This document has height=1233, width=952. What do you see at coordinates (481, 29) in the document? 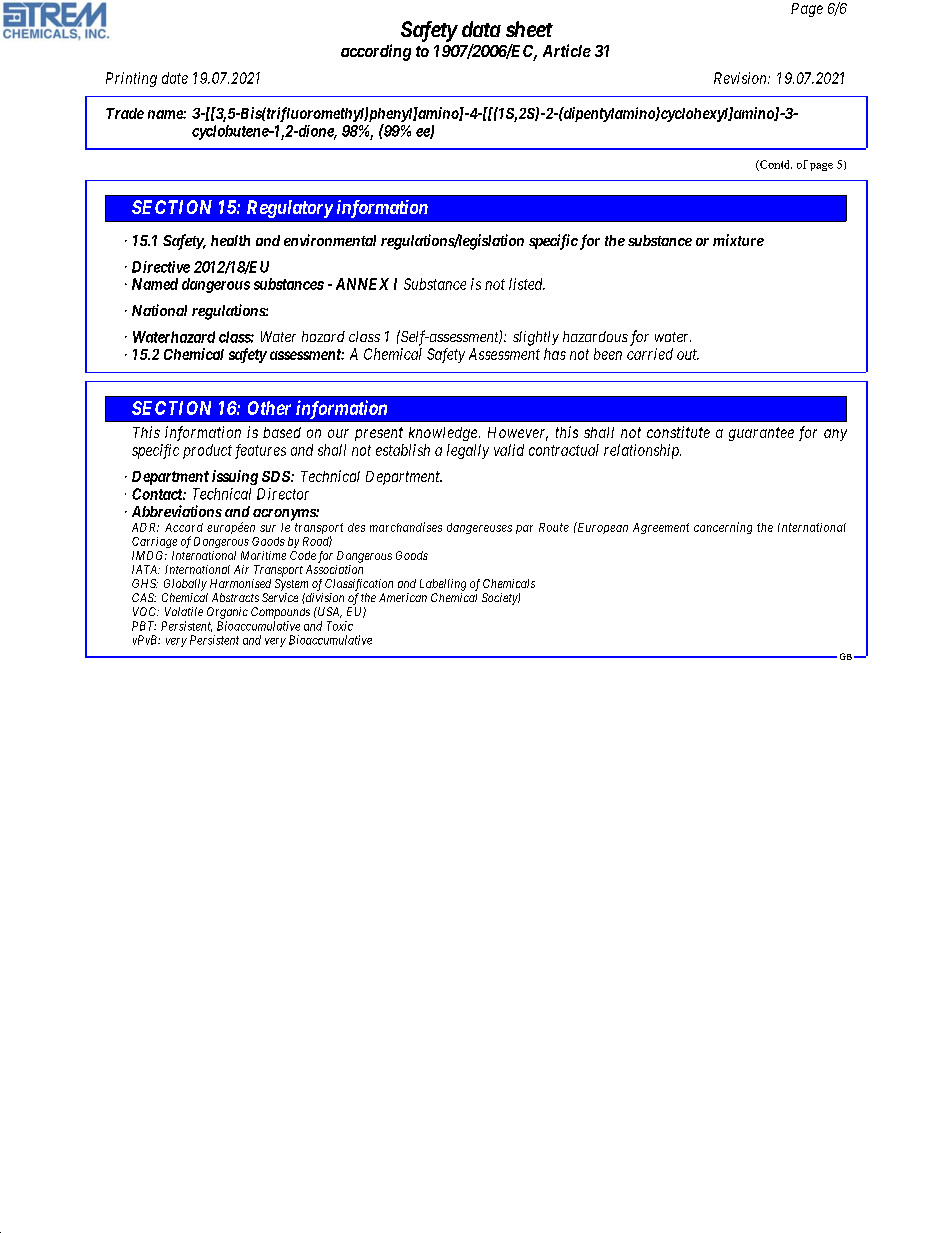
I see `data` at bounding box center [481, 29].
